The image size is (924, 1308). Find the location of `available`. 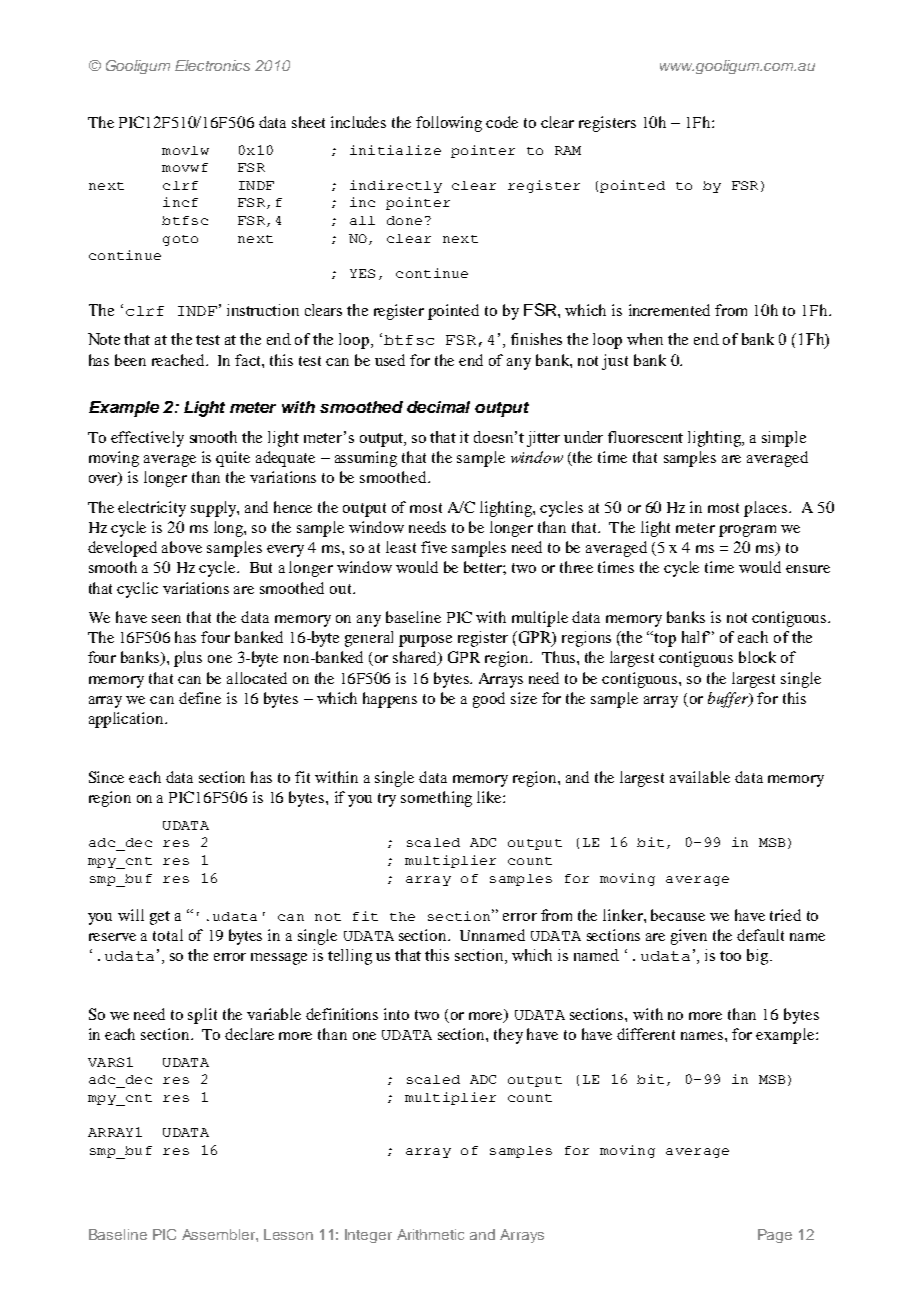

available is located at coordinates (700, 777).
